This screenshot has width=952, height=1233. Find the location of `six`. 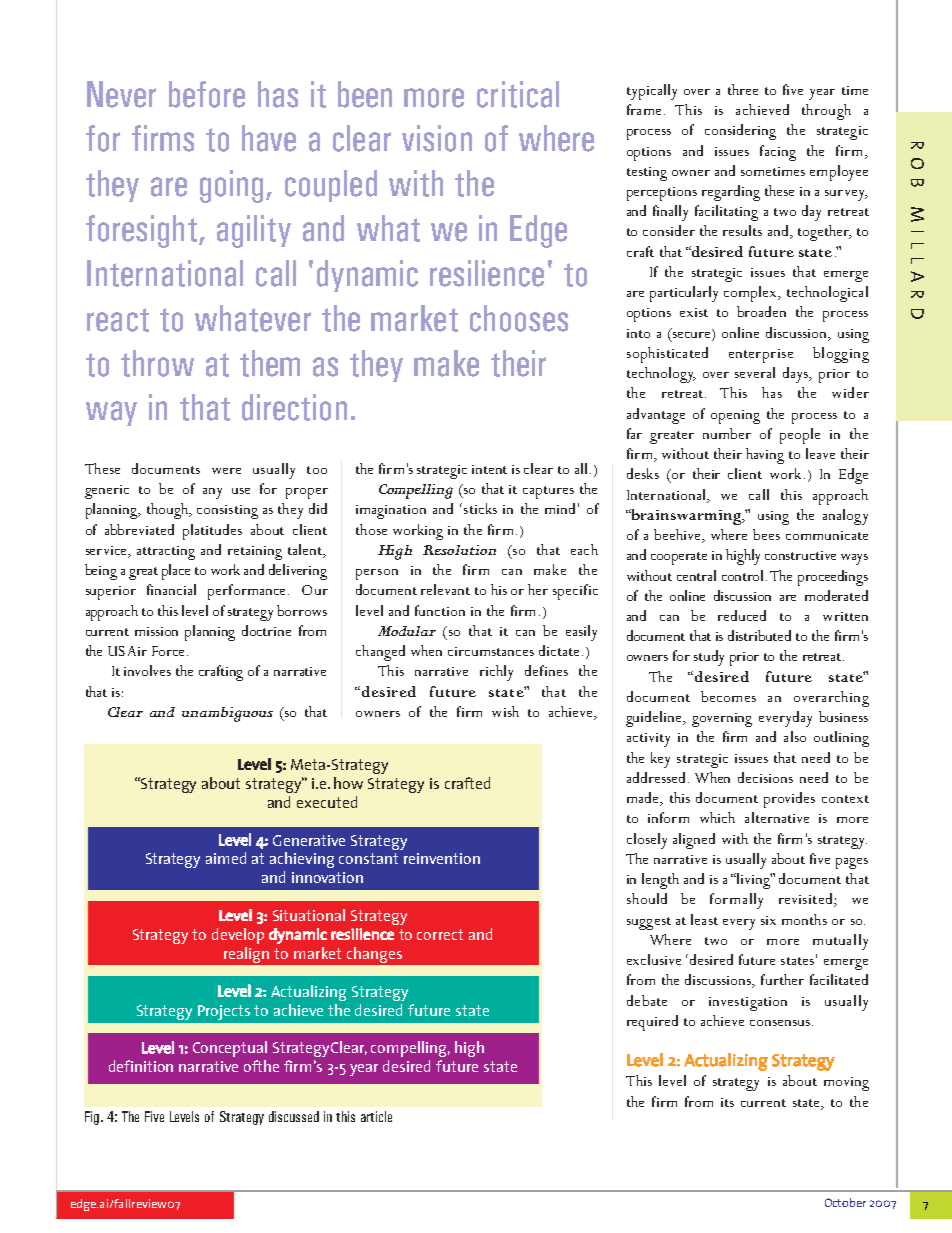

six is located at coordinates (768, 920).
